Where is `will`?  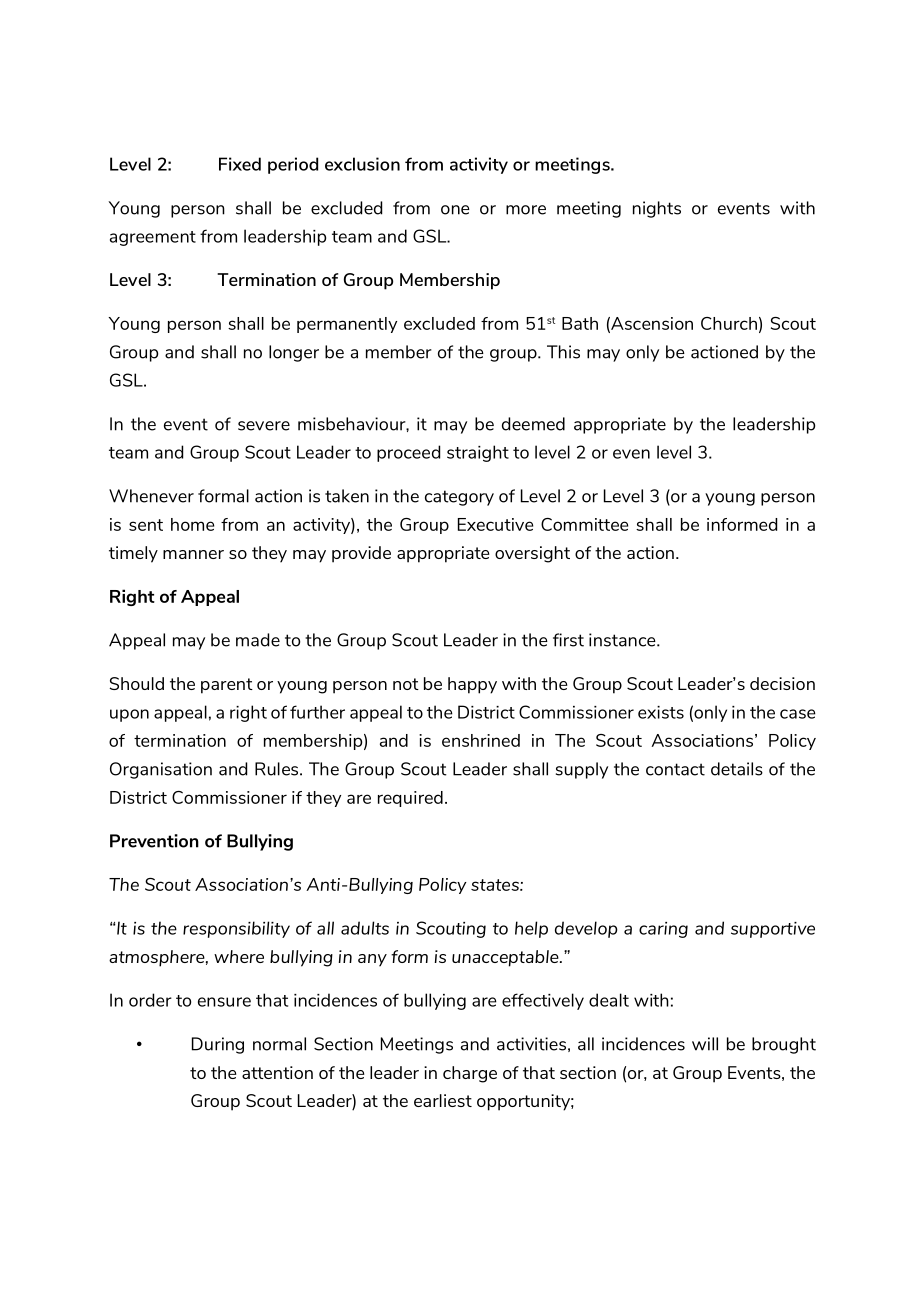 will is located at coordinates (705, 1044).
